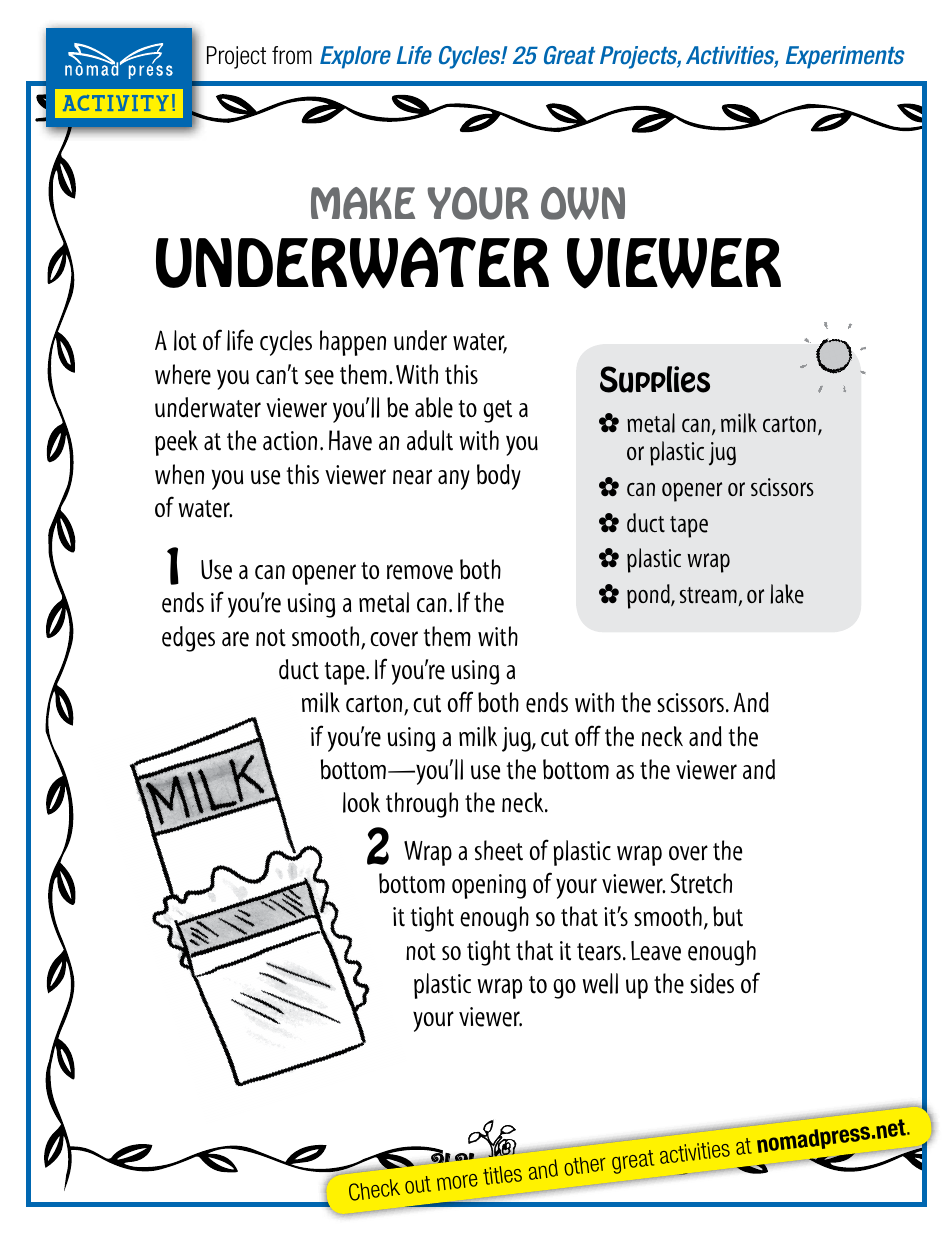 This screenshot has height=1233, width=952. What do you see at coordinates (583, 203) in the screenshot?
I see `OWN` at bounding box center [583, 203].
